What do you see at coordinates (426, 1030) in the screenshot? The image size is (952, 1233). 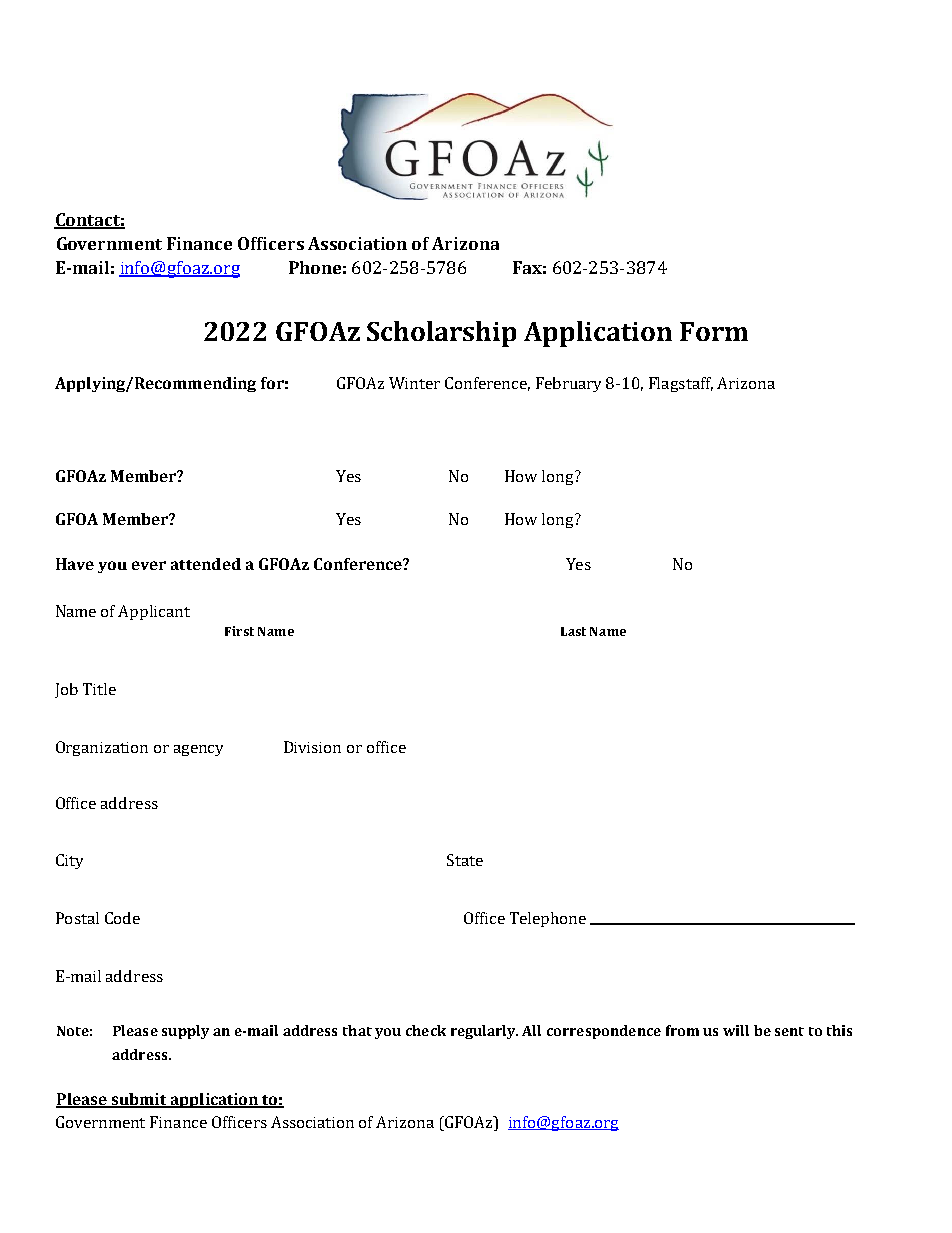 I see `check` at bounding box center [426, 1030].
